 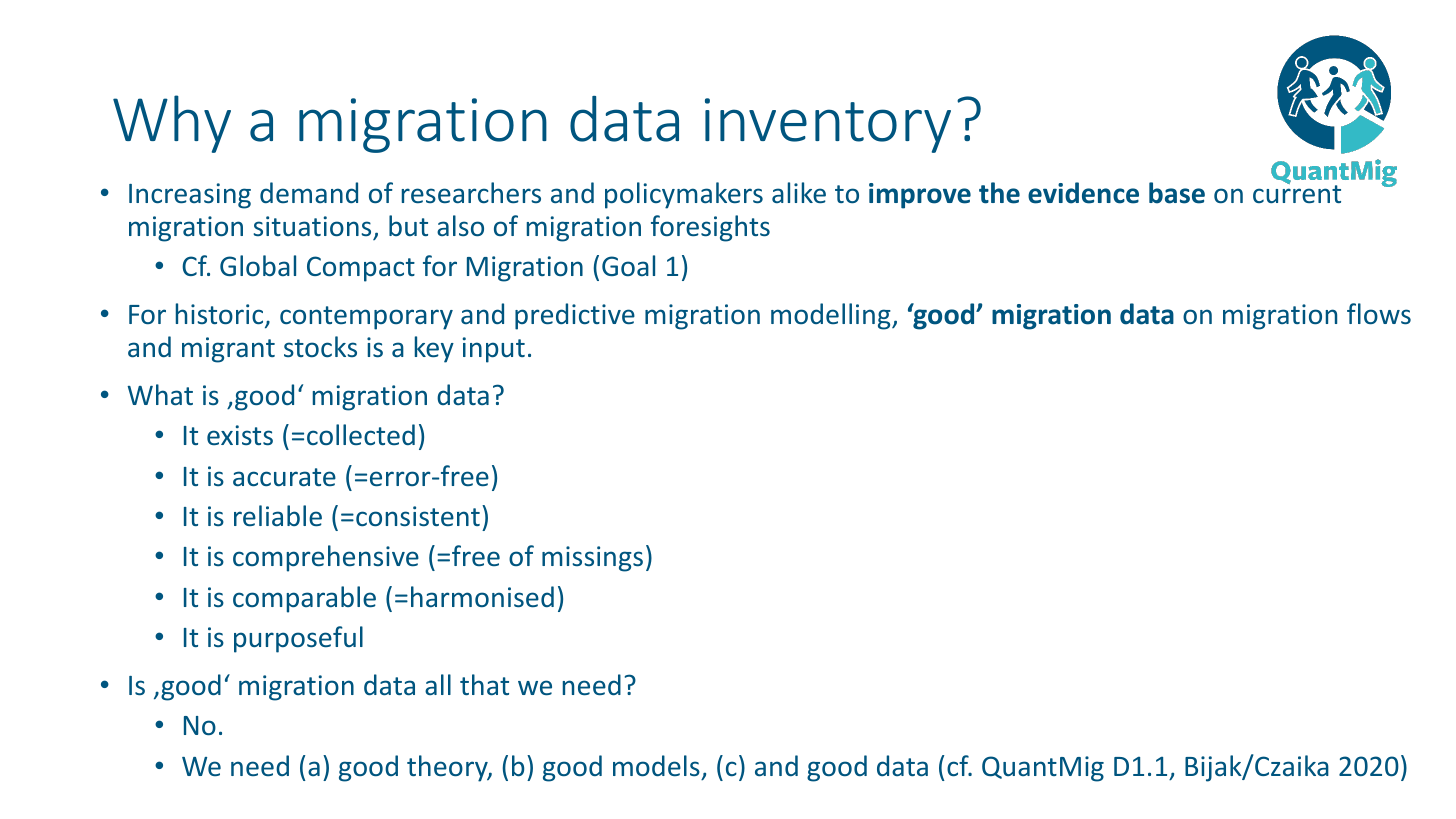 What do you see at coordinates (484, 684) in the screenshot?
I see `that` at bounding box center [484, 684].
